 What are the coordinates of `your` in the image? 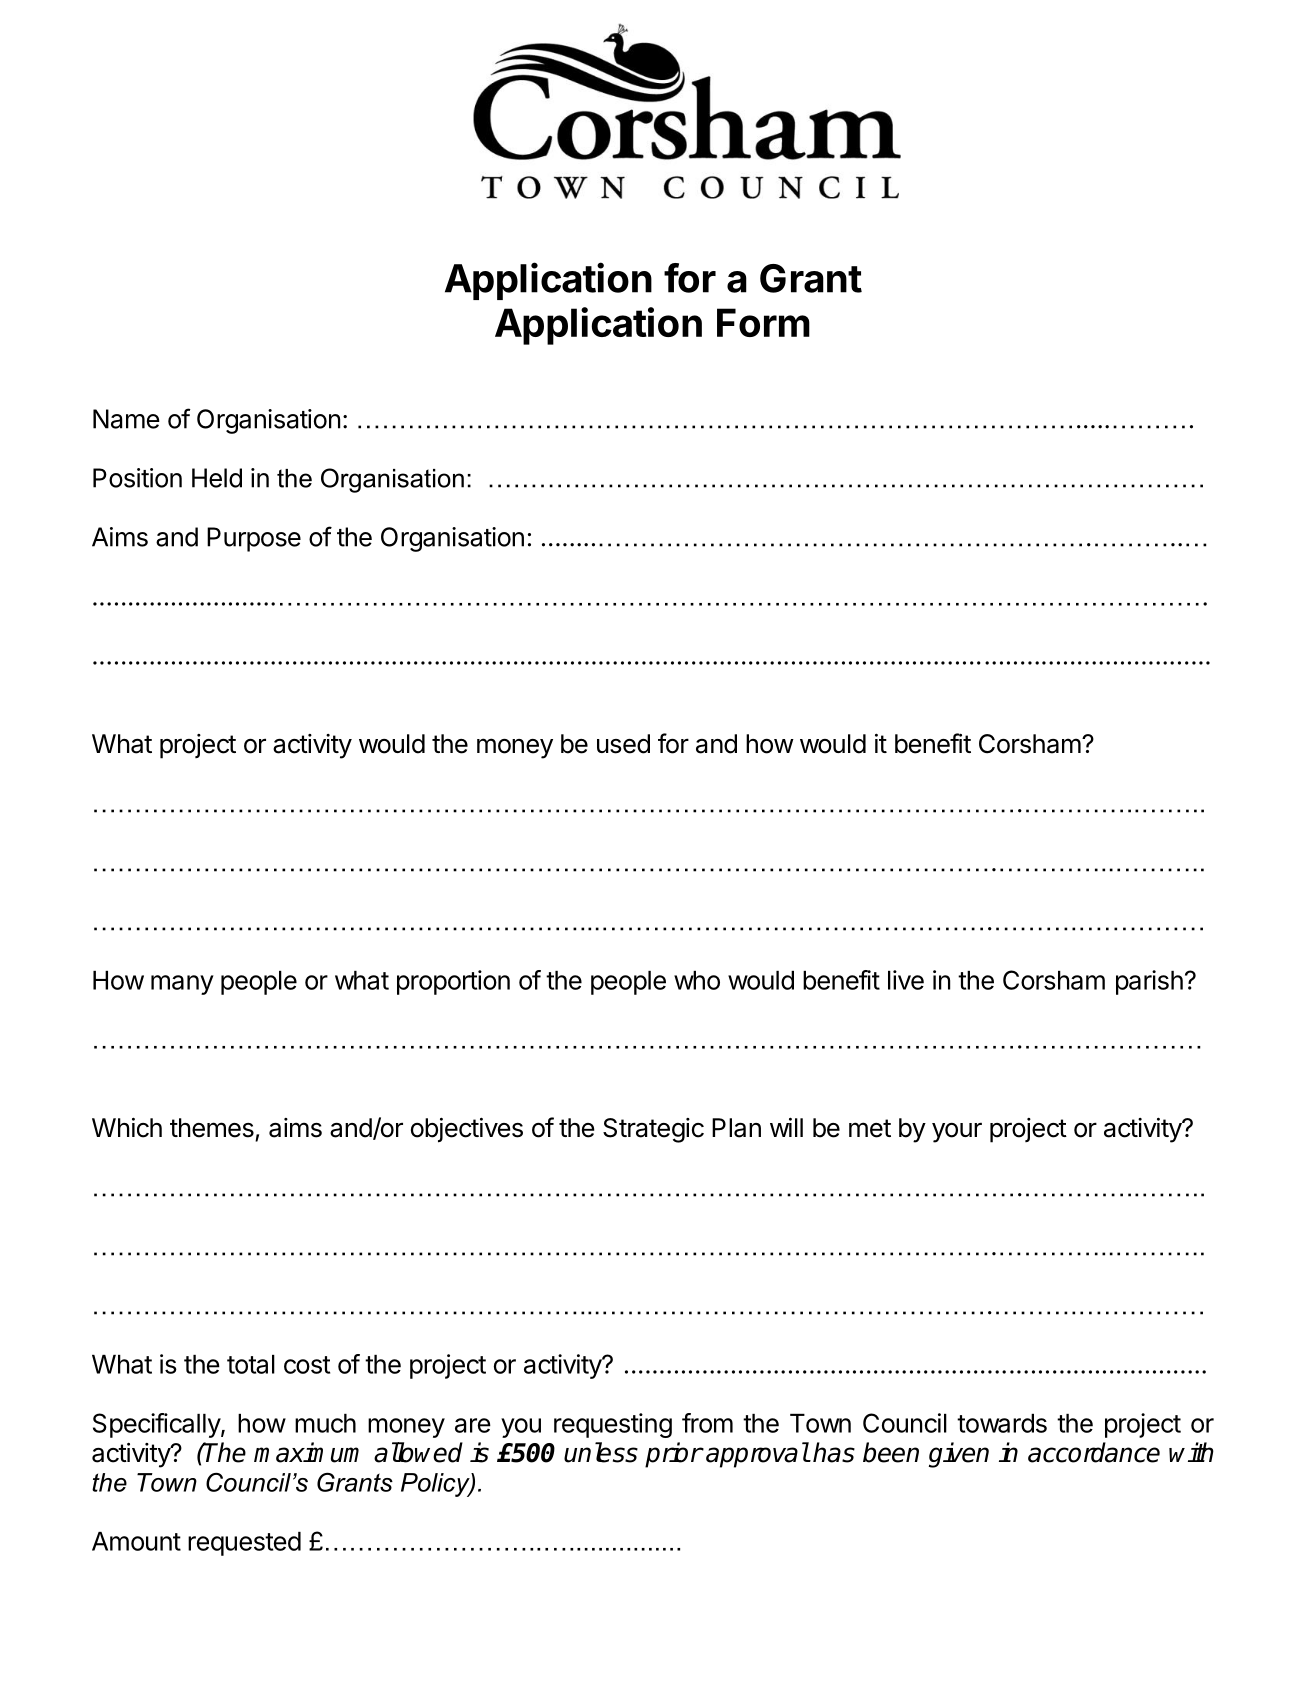 It's located at (957, 1133).
